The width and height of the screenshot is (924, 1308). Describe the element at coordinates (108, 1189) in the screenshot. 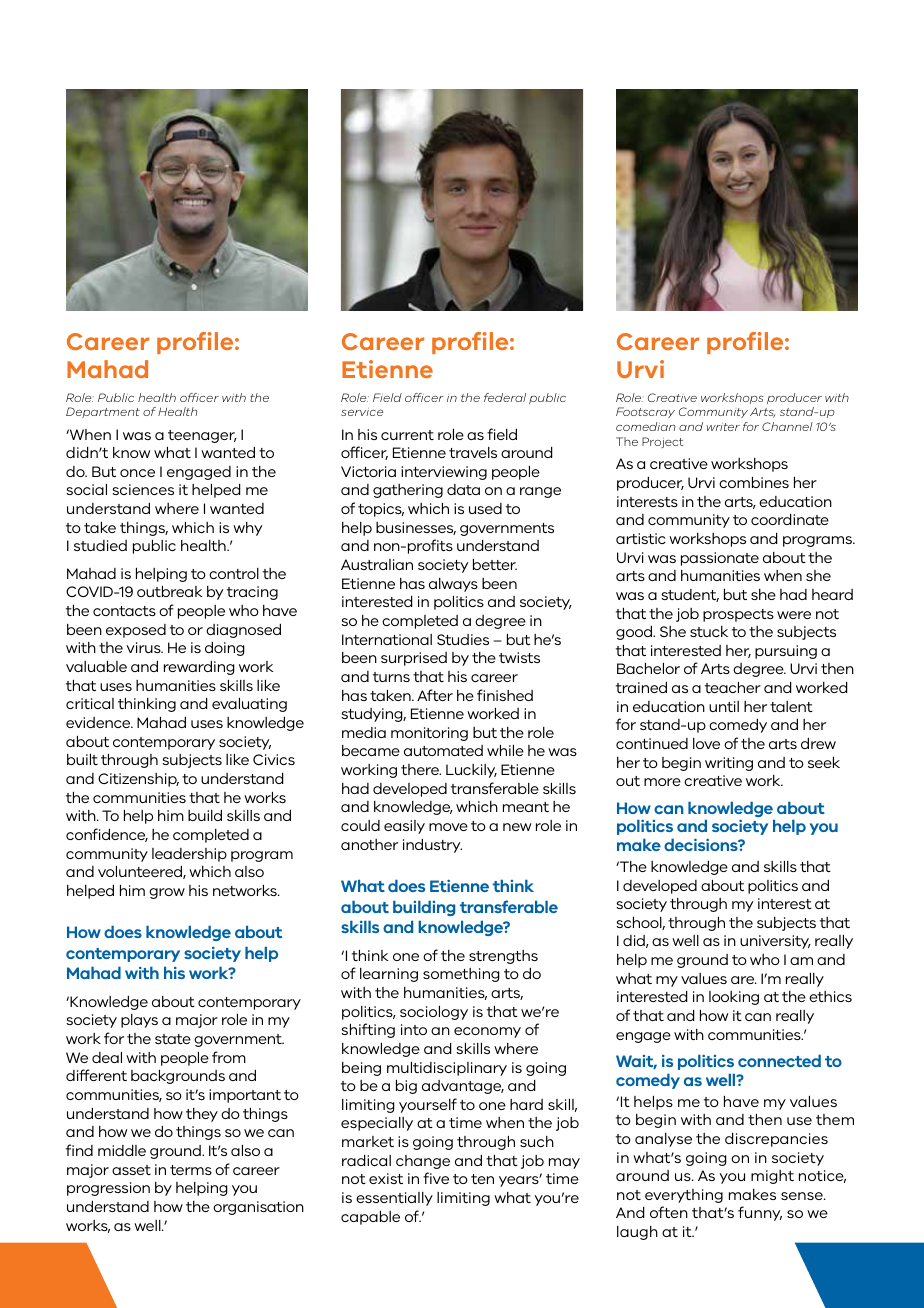

I see `progression` at that location.
